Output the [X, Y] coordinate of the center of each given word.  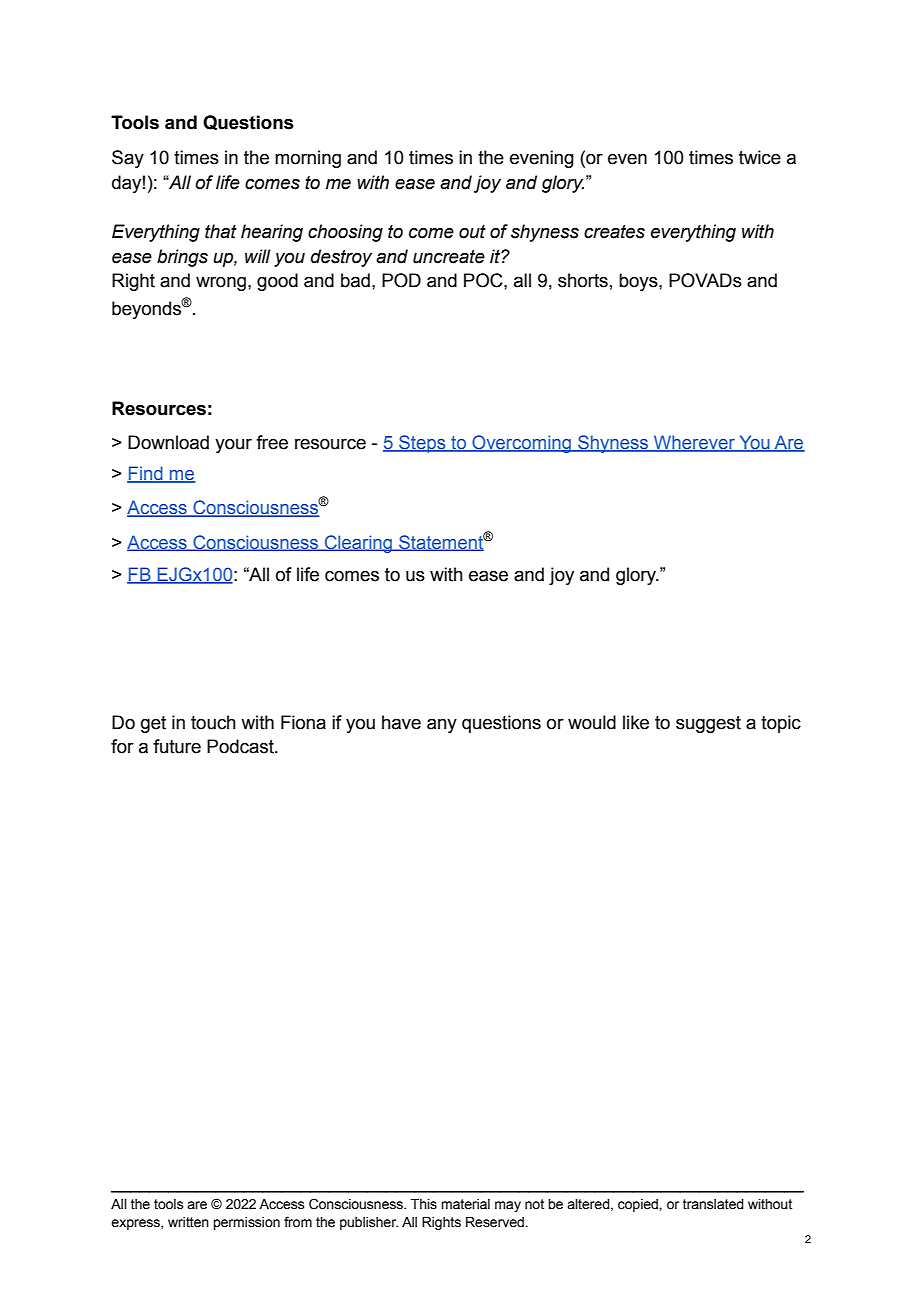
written [188, 1222]
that [221, 231]
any [442, 726]
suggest [708, 724]
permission [246, 1223]
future [177, 746]
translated [713, 1204]
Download [168, 442]
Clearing [359, 544]
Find [146, 474]
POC [484, 280]
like [636, 722]
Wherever [694, 443]
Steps [422, 444]
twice [760, 157]
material [465, 1204]
